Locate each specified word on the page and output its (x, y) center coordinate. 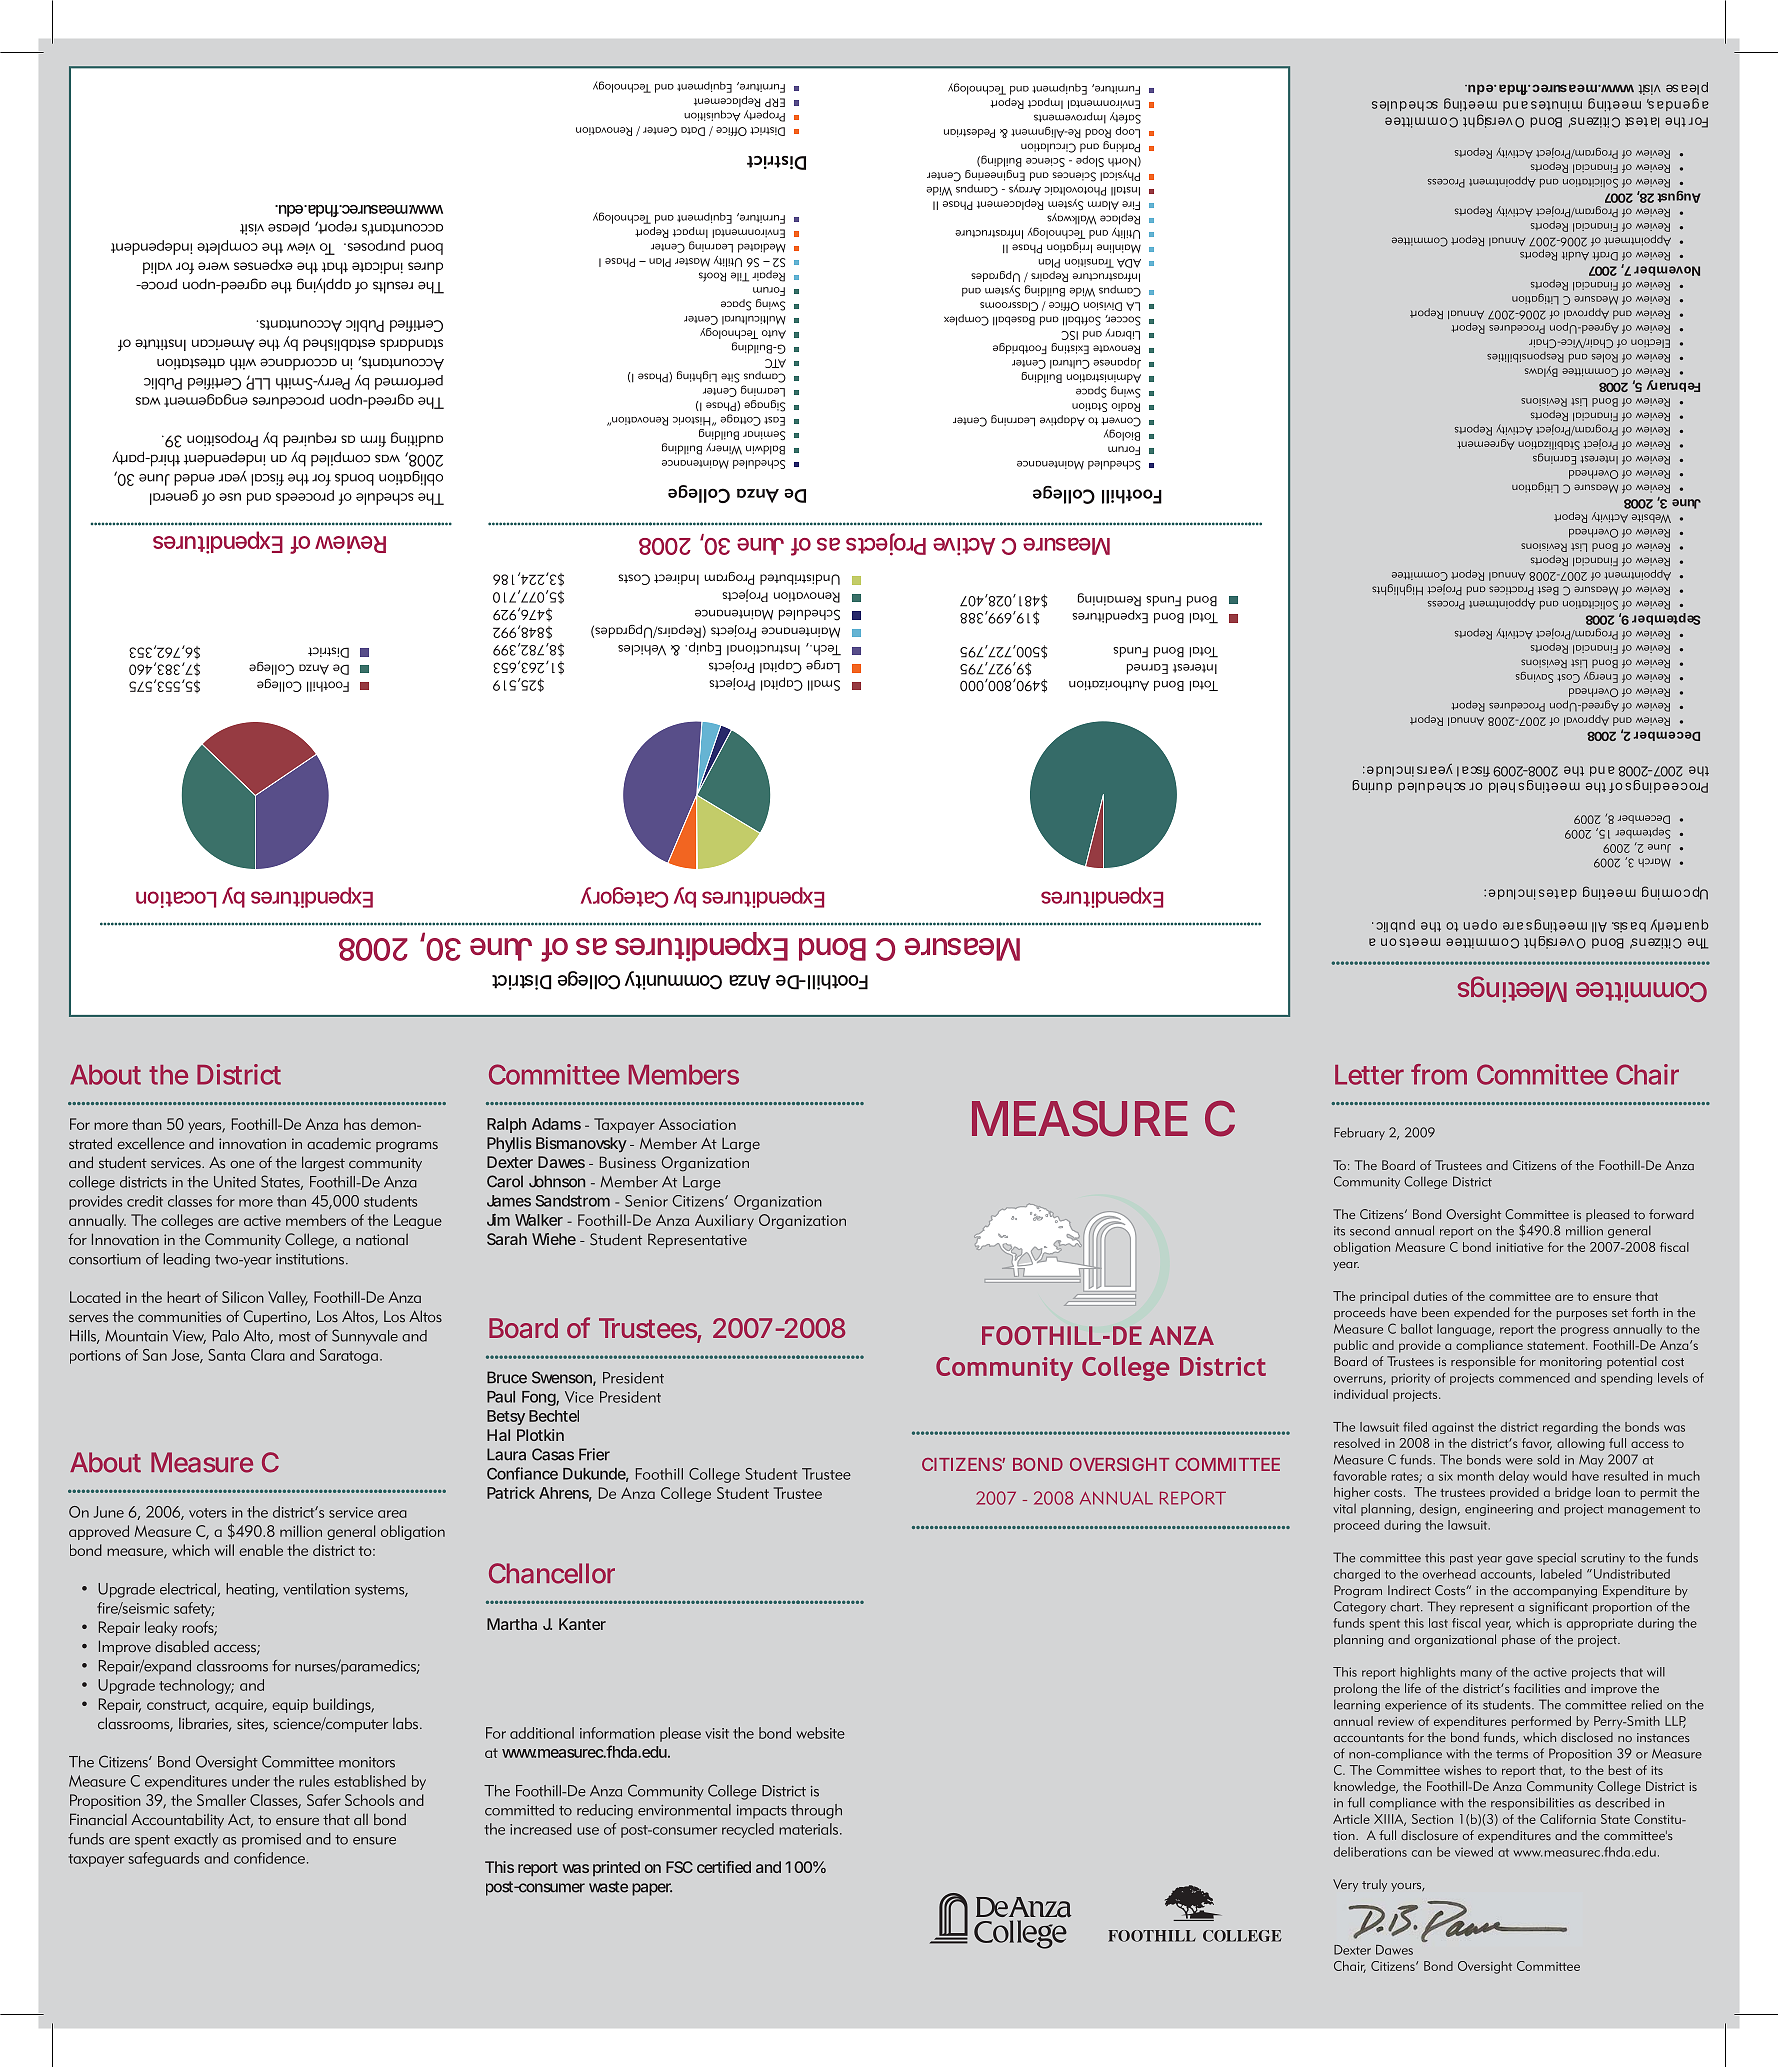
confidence (269, 1858)
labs (407, 1724)
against (1453, 1428)
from (1439, 1074)
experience (1416, 1706)
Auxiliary (724, 1221)
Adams (556, 1124)
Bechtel (554, 1416)
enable (261, 1550)
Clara (268, 1355)
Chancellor (552, 1573)
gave (1519, 1560)
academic (339, 1143)
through (816, 1811)
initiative (1519, 1247)
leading (186, 1260)
